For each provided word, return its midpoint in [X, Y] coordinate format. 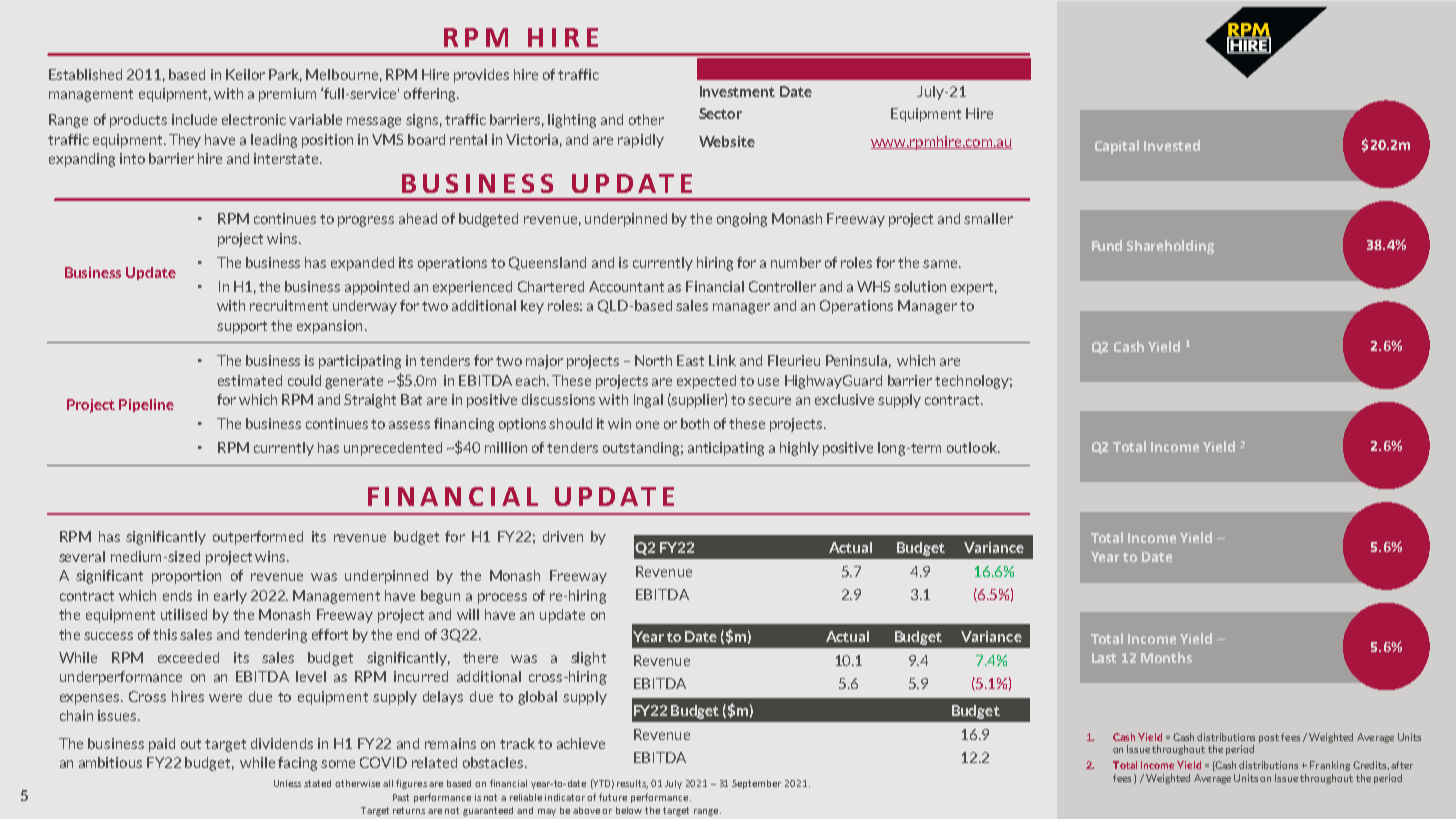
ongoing [742, 220]
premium [287, 95]
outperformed [258, 538]
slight [588, 659]
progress [366, 221]
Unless [287, 783]
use [768, 382]
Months [1166, 657]
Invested [1172, 145]
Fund [1107, 245]
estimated [250, 380]
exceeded [188, 657]
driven [563, 536]
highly [799, 449]
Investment [737, 91]
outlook [973, 447]
